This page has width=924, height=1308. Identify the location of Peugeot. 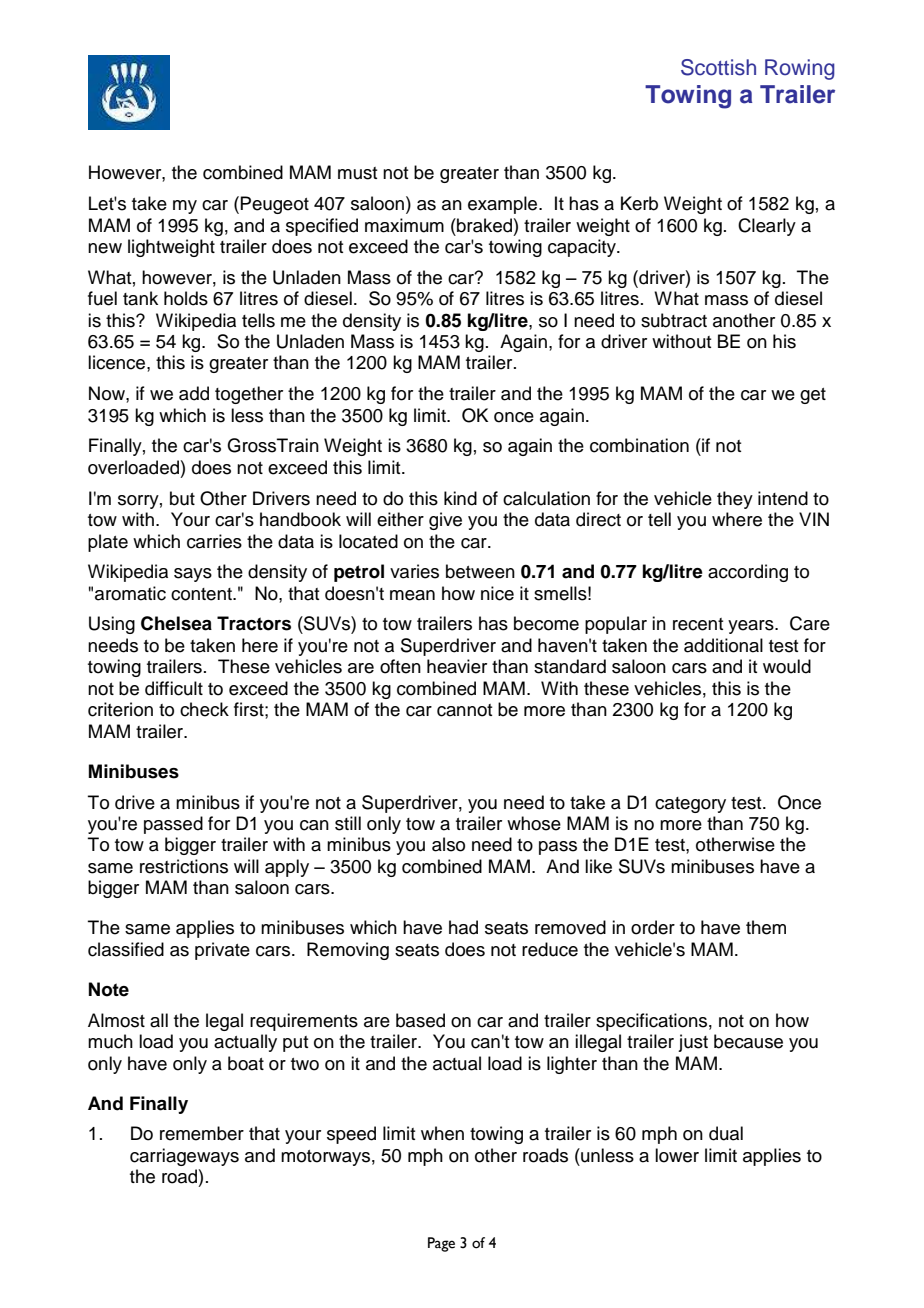
(274, 205).
